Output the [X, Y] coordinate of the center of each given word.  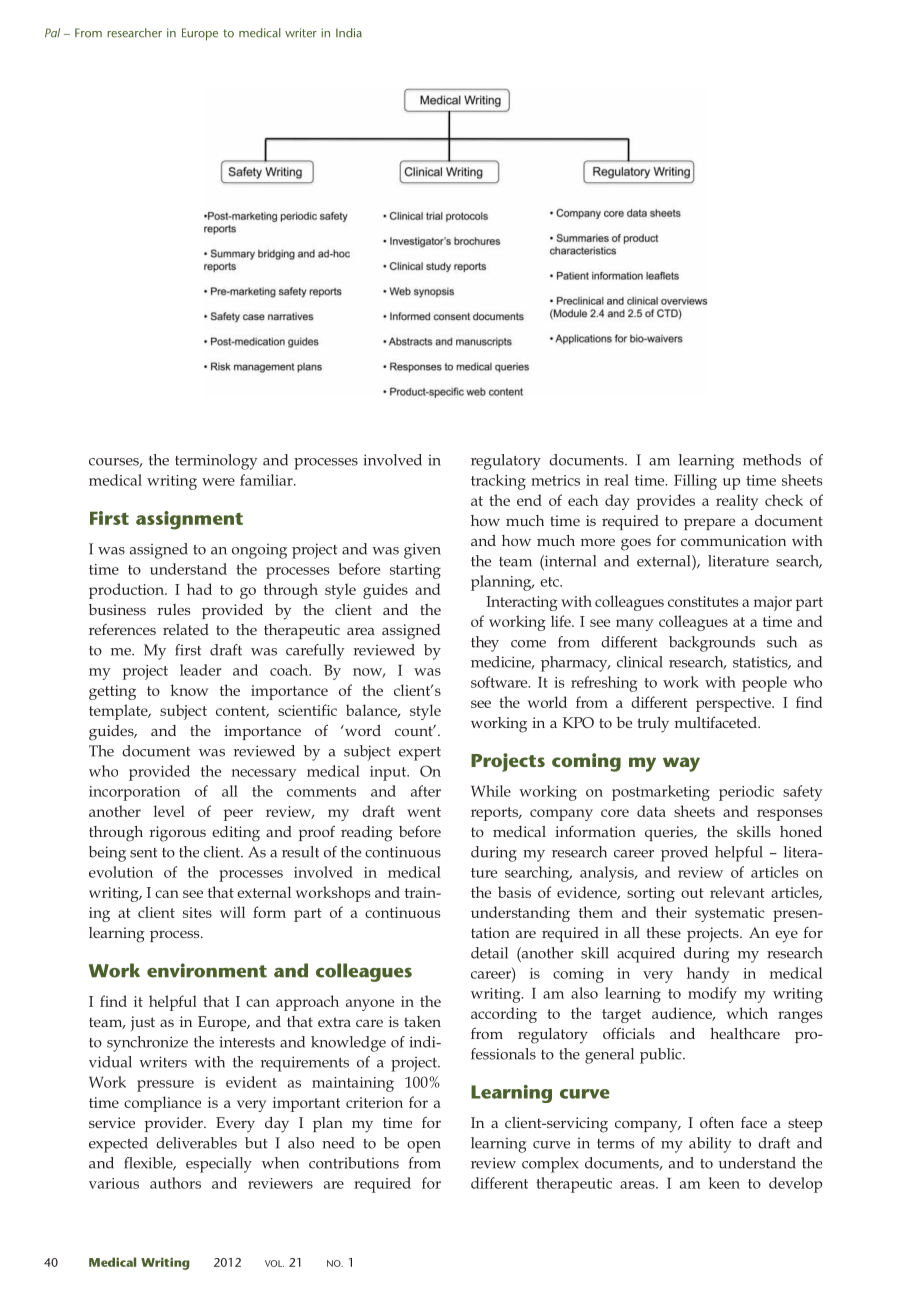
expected [118, 1145]
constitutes [703, 601]
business [117, 609]
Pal [52, 33]
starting [415, 571]
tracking [498, 482]
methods [772, 460]
